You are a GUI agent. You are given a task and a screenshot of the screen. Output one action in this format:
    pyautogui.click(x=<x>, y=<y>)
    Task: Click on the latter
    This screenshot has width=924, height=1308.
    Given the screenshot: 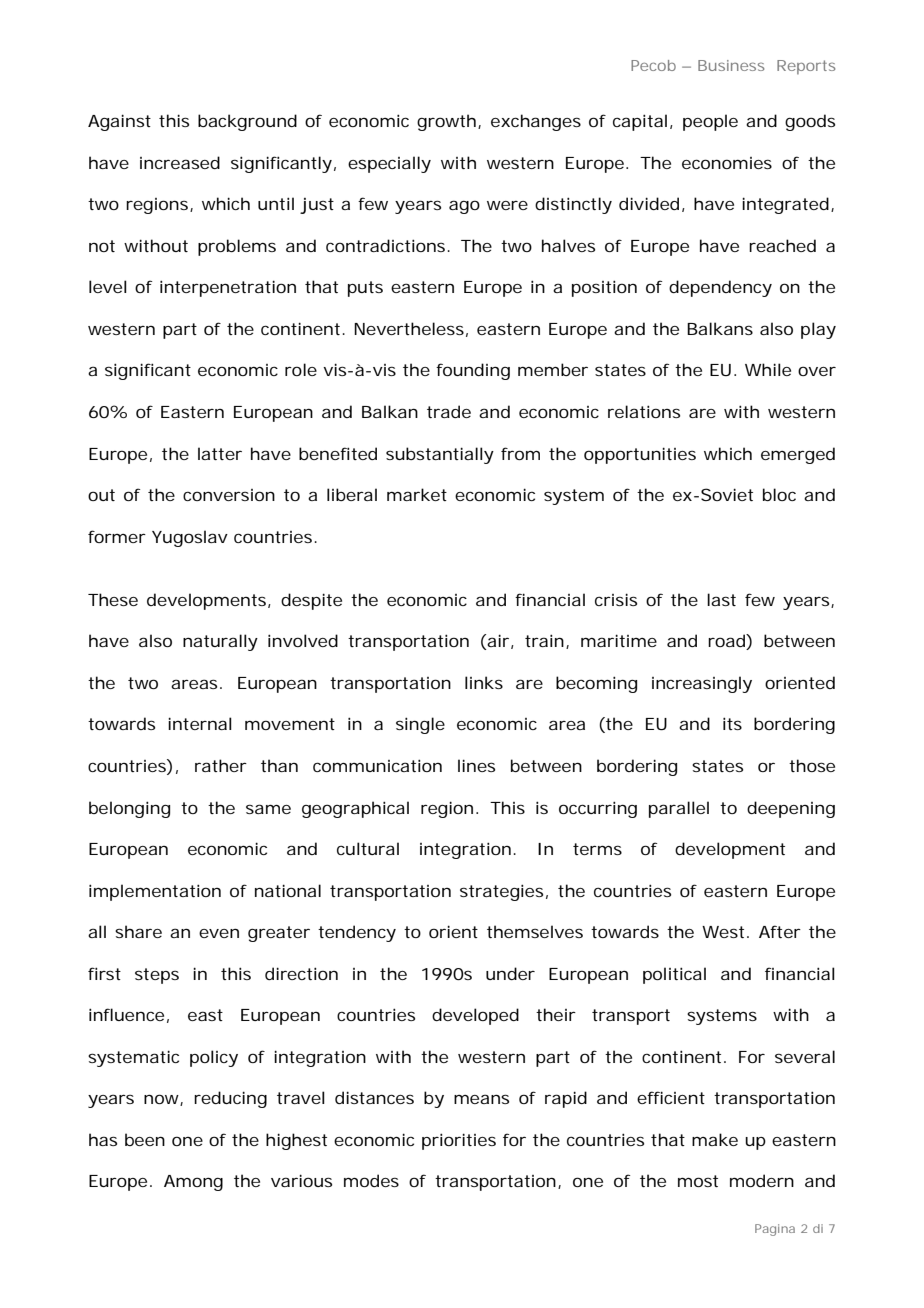 What is the action you would take?
    pyautogui.click(x=220, y=453)
